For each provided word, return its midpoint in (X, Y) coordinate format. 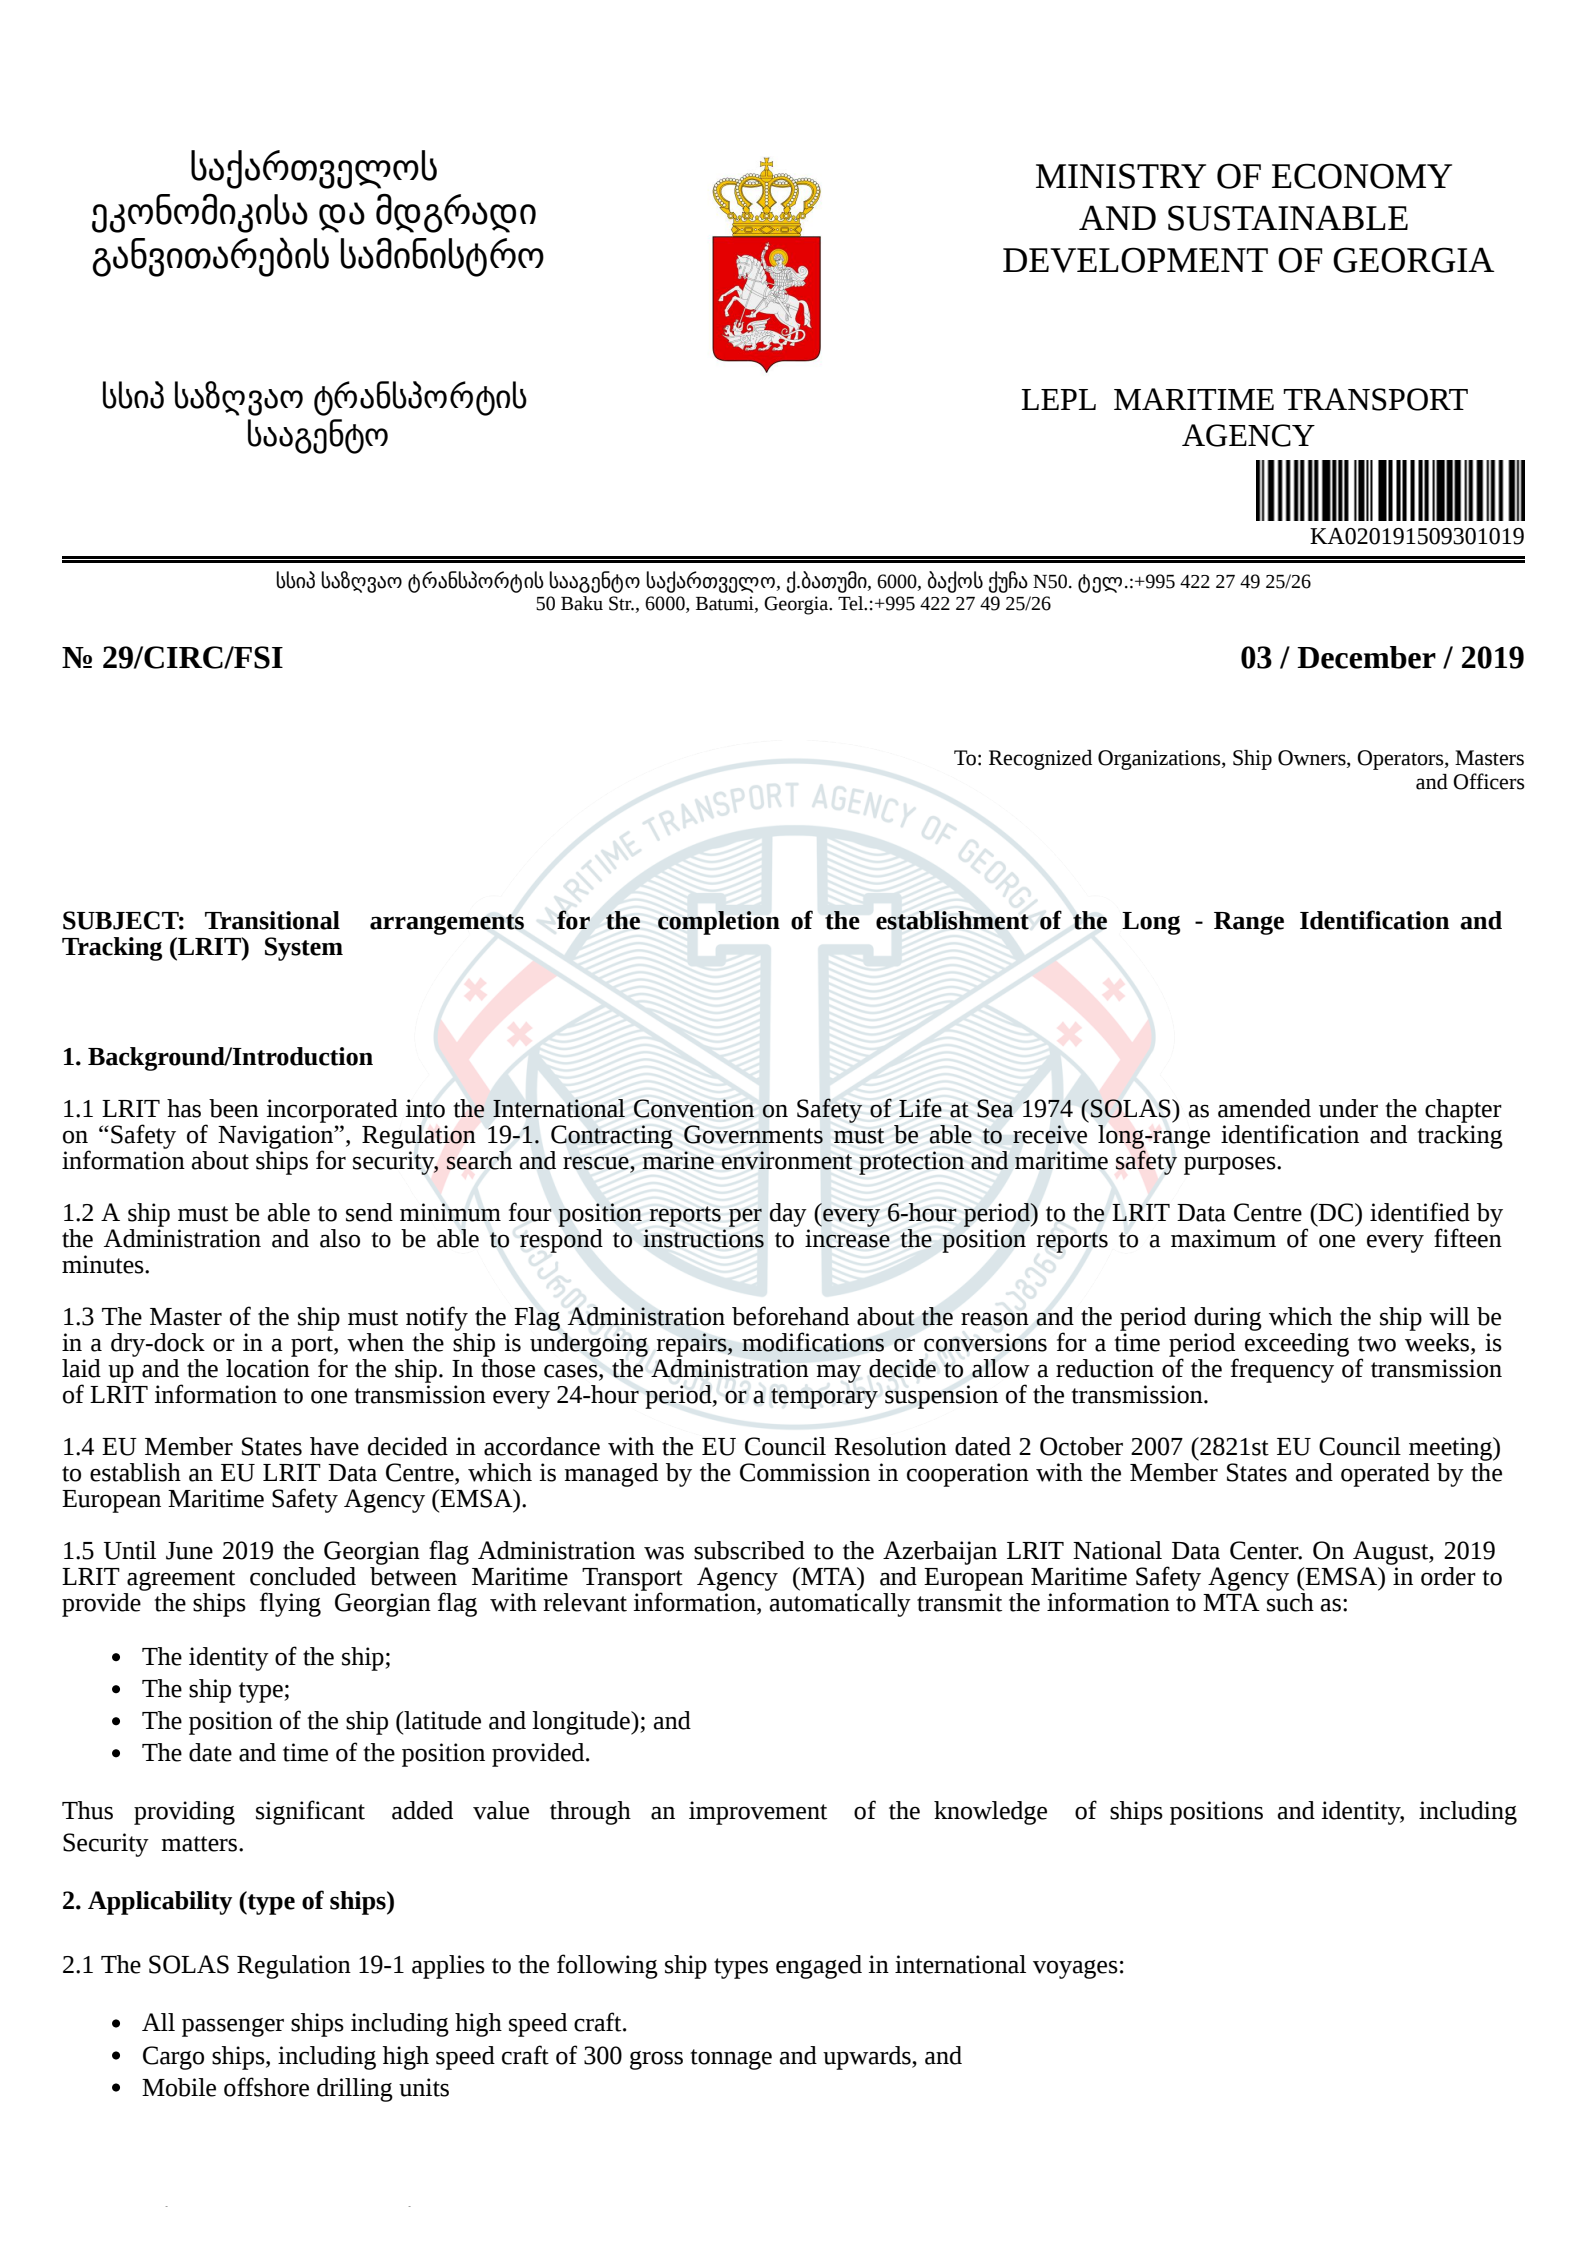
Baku (582, 603)
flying (290, 1604)
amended (1264, 1108)
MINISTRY (1121, 176)
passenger (233, 2027)
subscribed (749, 1550)
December (1366, 657)
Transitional (272, 920)
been (234, 1108)
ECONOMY (1362, 176)
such (1290, 1601)
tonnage (731, 2059)
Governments (753, 1134)
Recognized (1040, 760)
